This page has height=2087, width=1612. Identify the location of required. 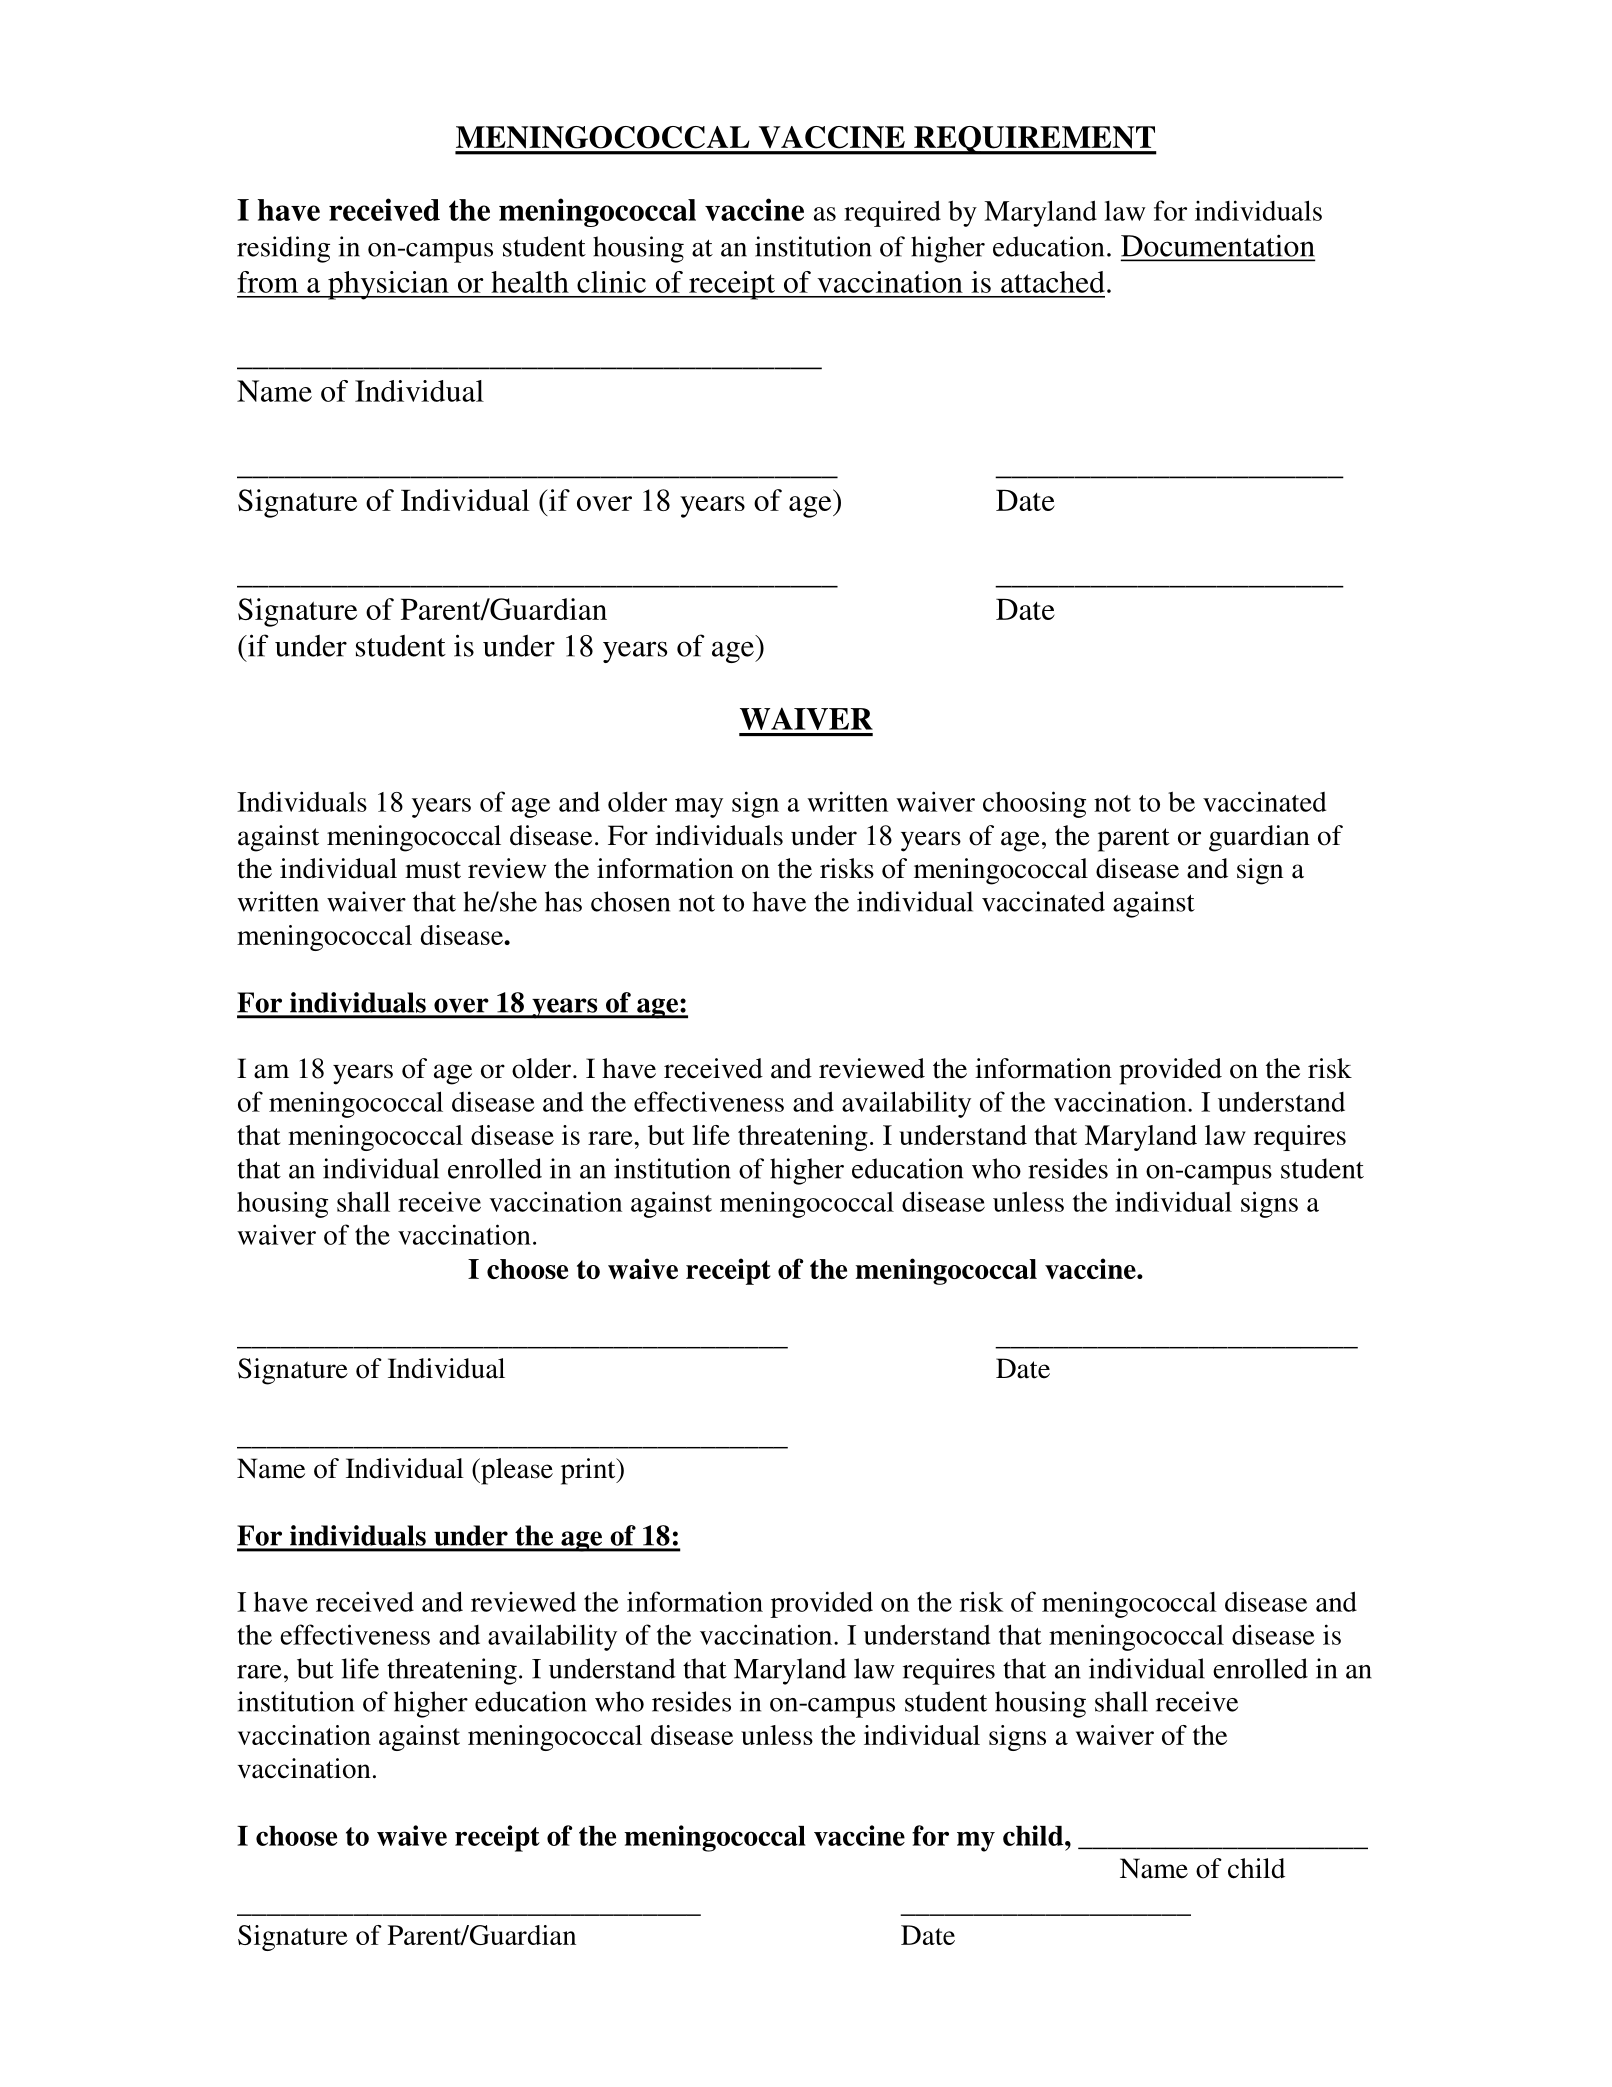
(892, 213).
